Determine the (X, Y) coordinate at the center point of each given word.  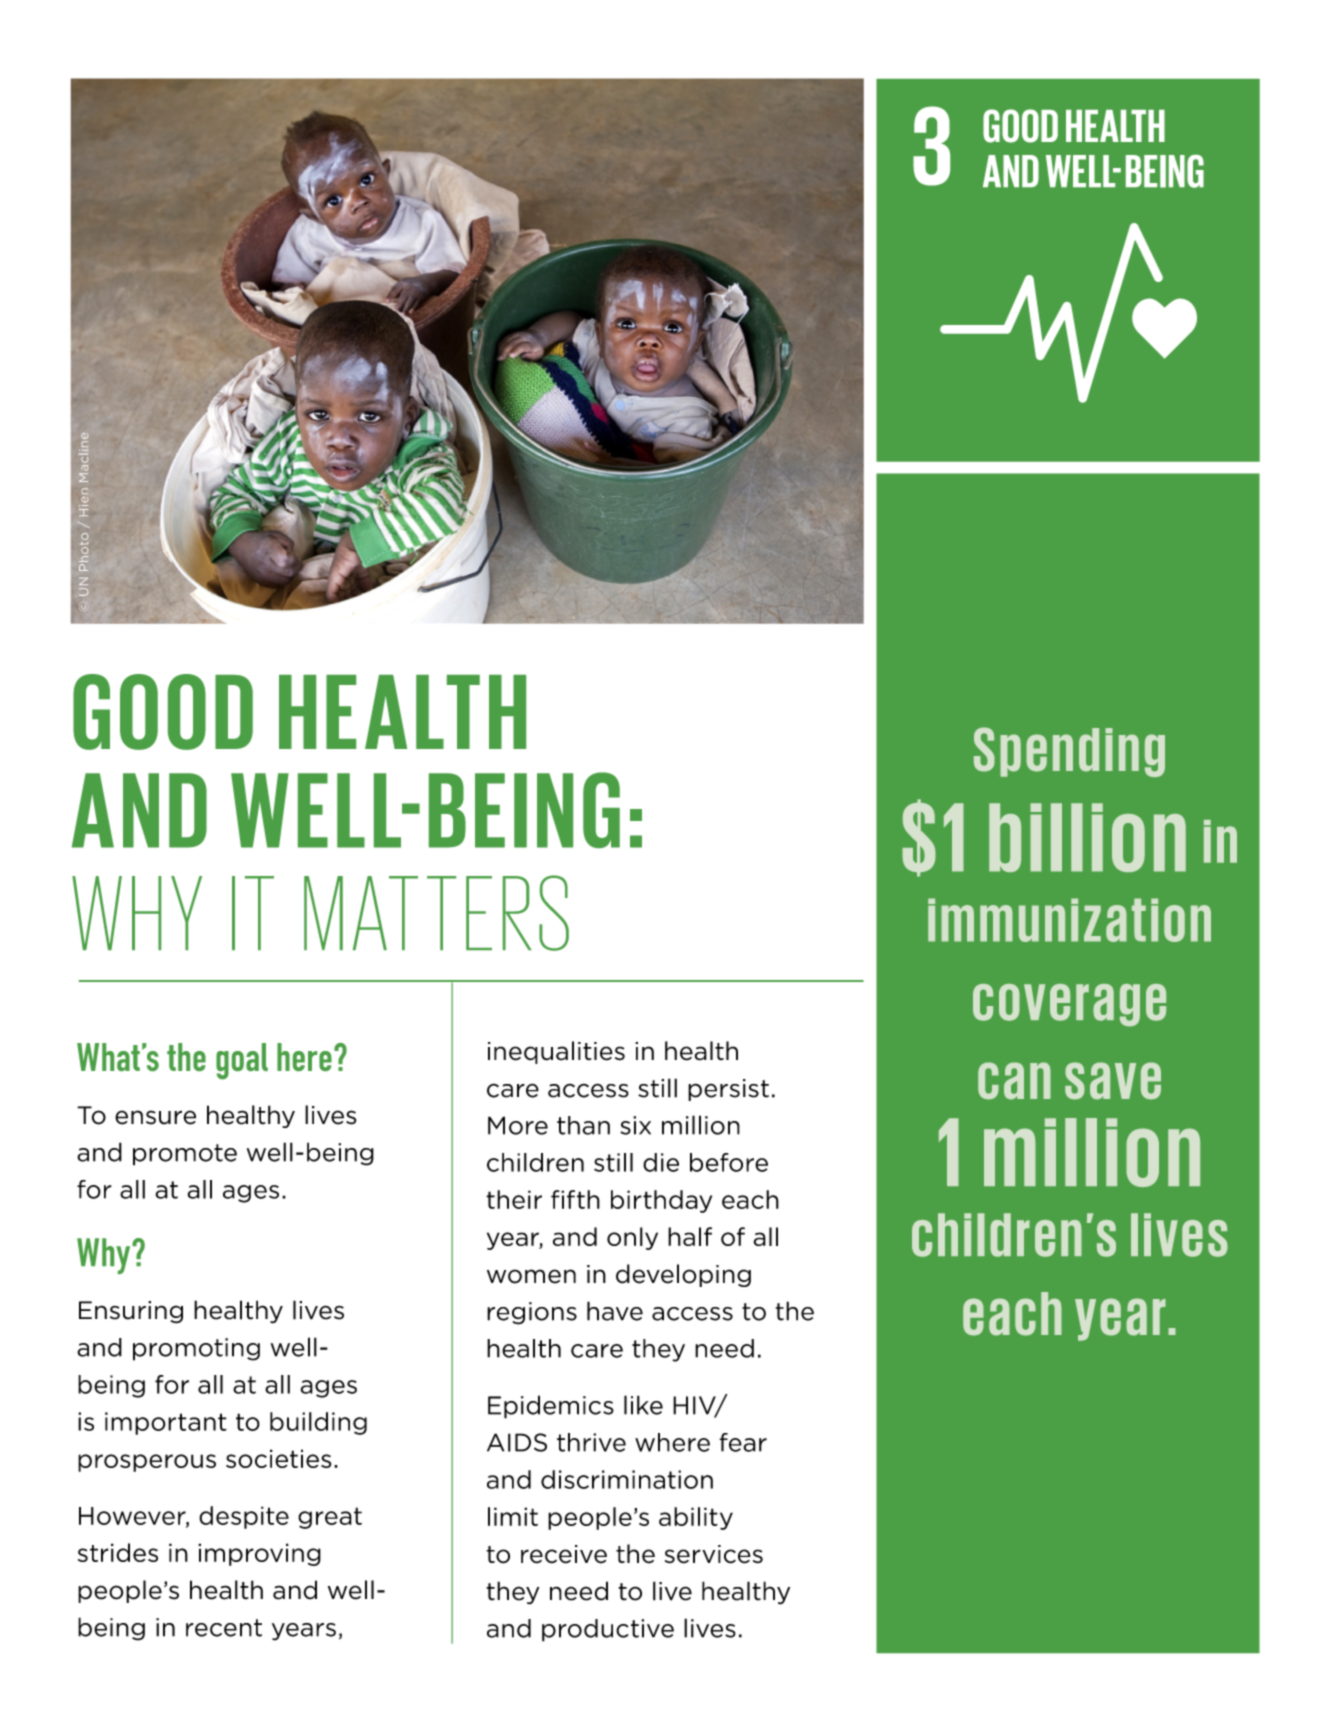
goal (242, 1061)
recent (224, 1628)
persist (728, 1090)
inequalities (556, 1052)
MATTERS (436, 913)
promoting (196, 1349)
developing (683, 1275)
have (615, 1311)
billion (1087, 837)
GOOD (163, 712)
